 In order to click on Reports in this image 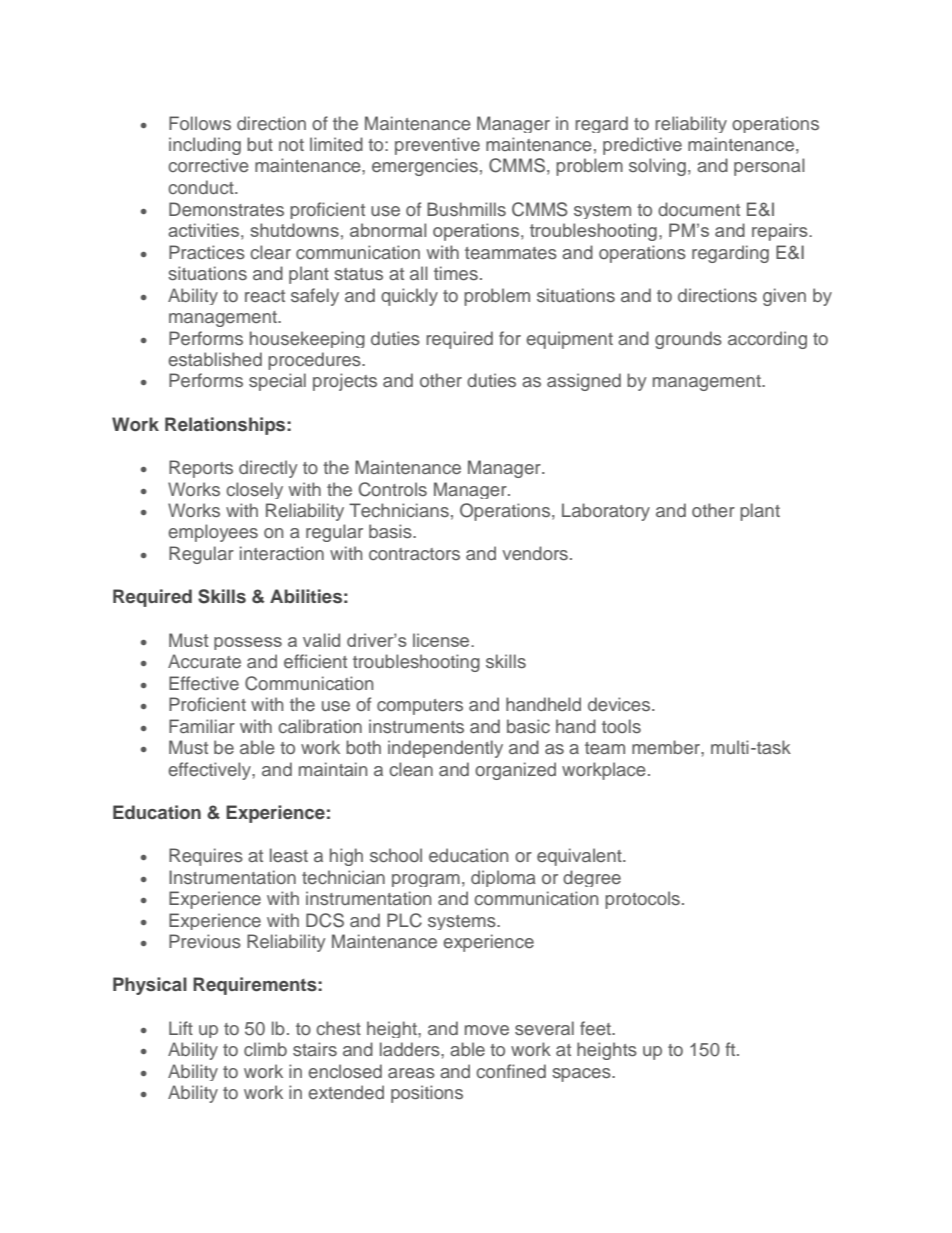, I will do `click(201, 469)`.
